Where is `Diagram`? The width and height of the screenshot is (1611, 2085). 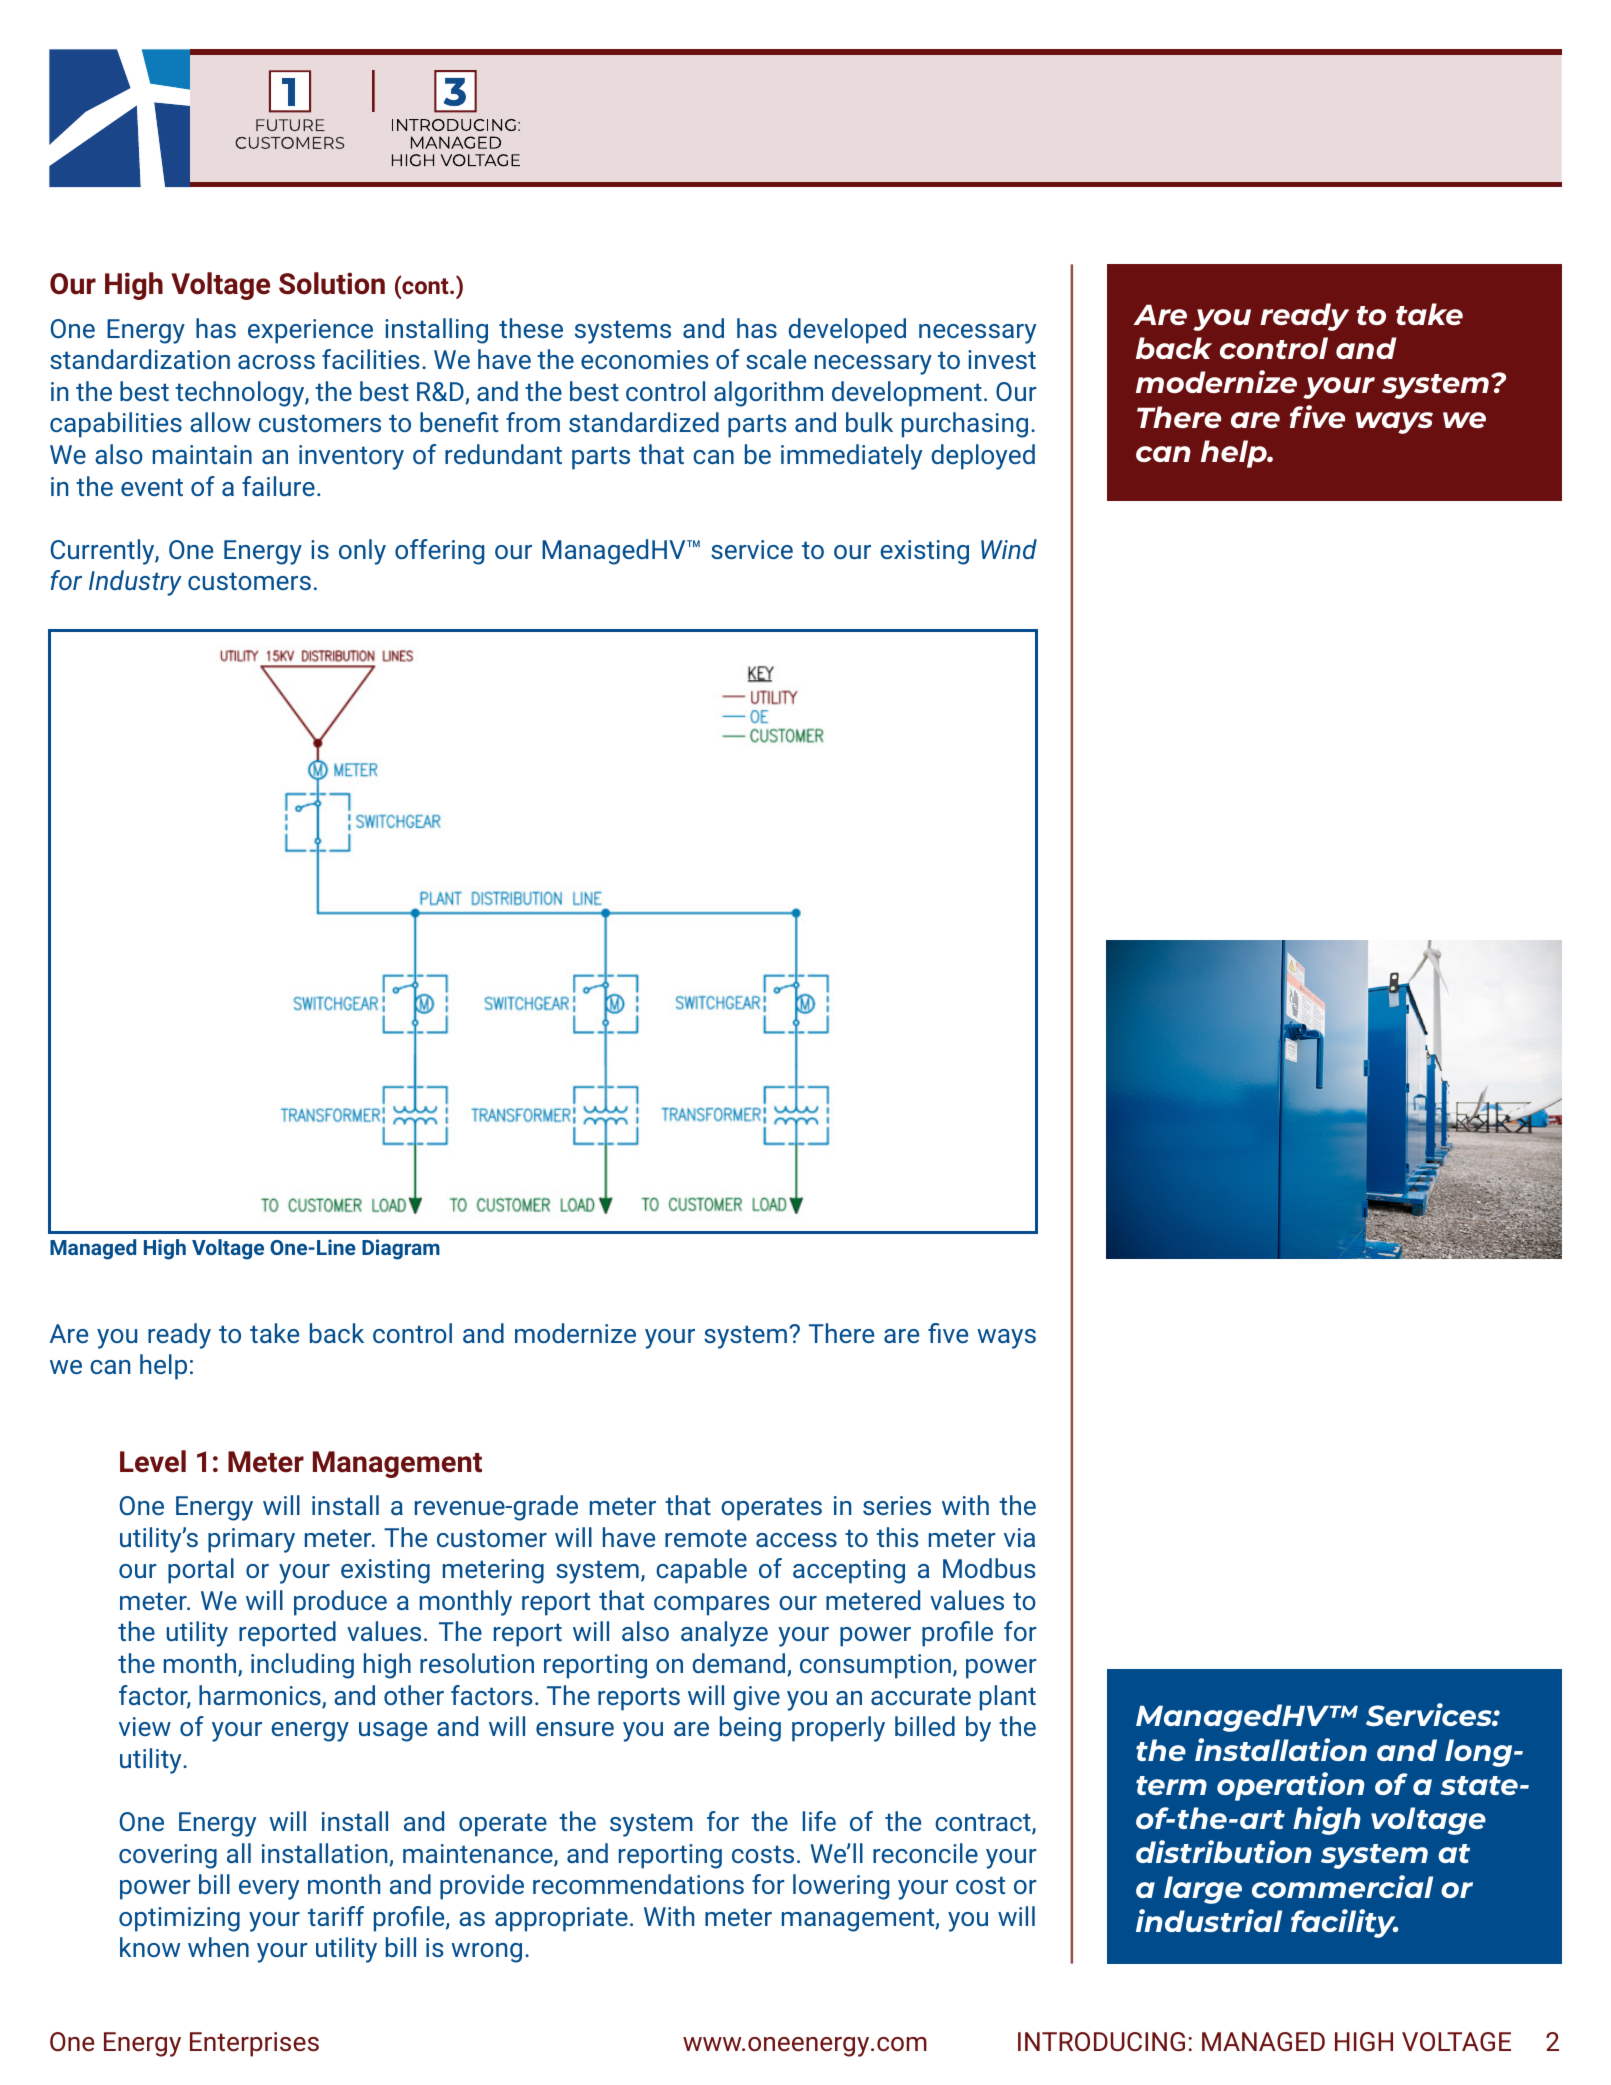
Diagram is located at coordinates (401, 1249).
